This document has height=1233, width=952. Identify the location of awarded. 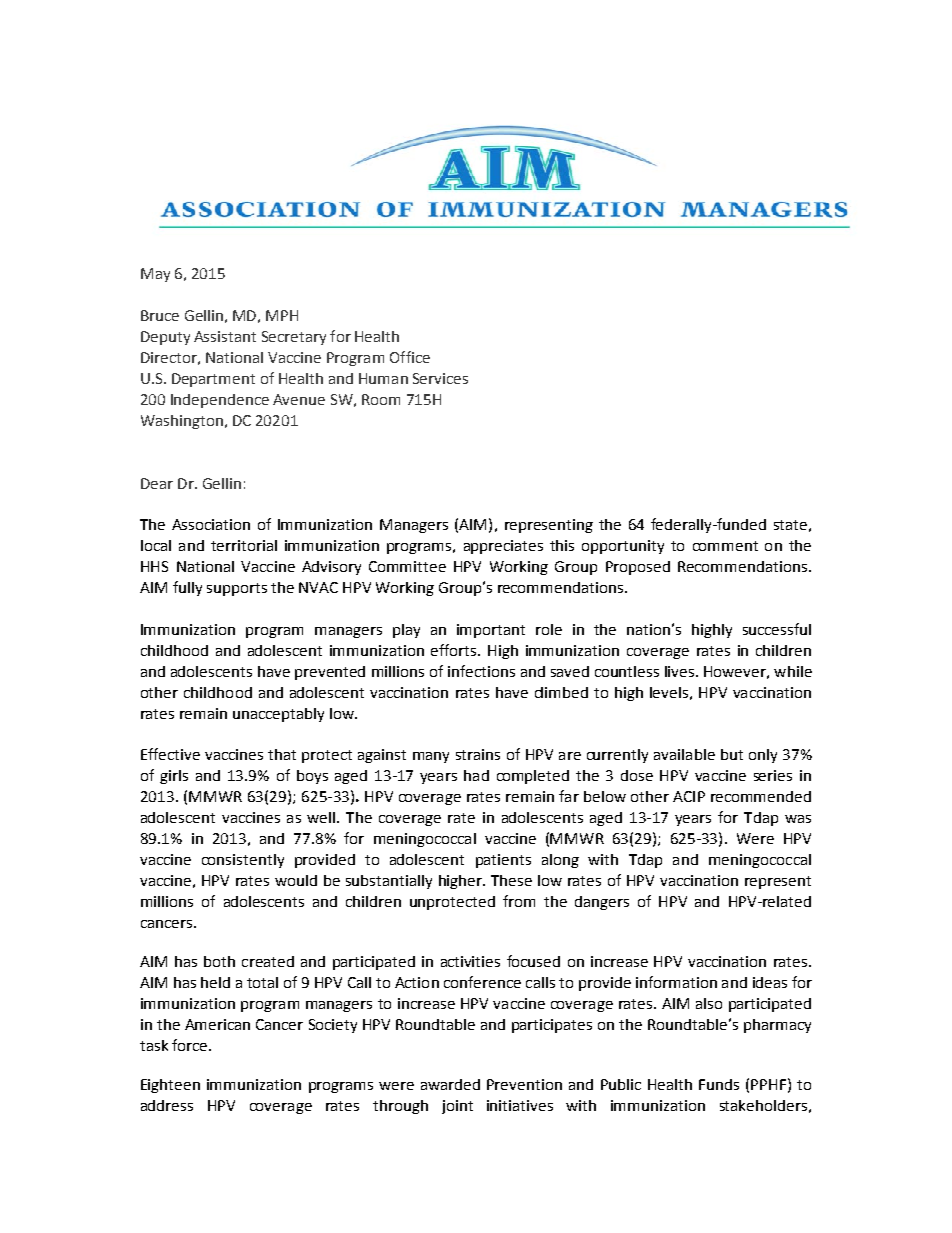
(450, 1084).
